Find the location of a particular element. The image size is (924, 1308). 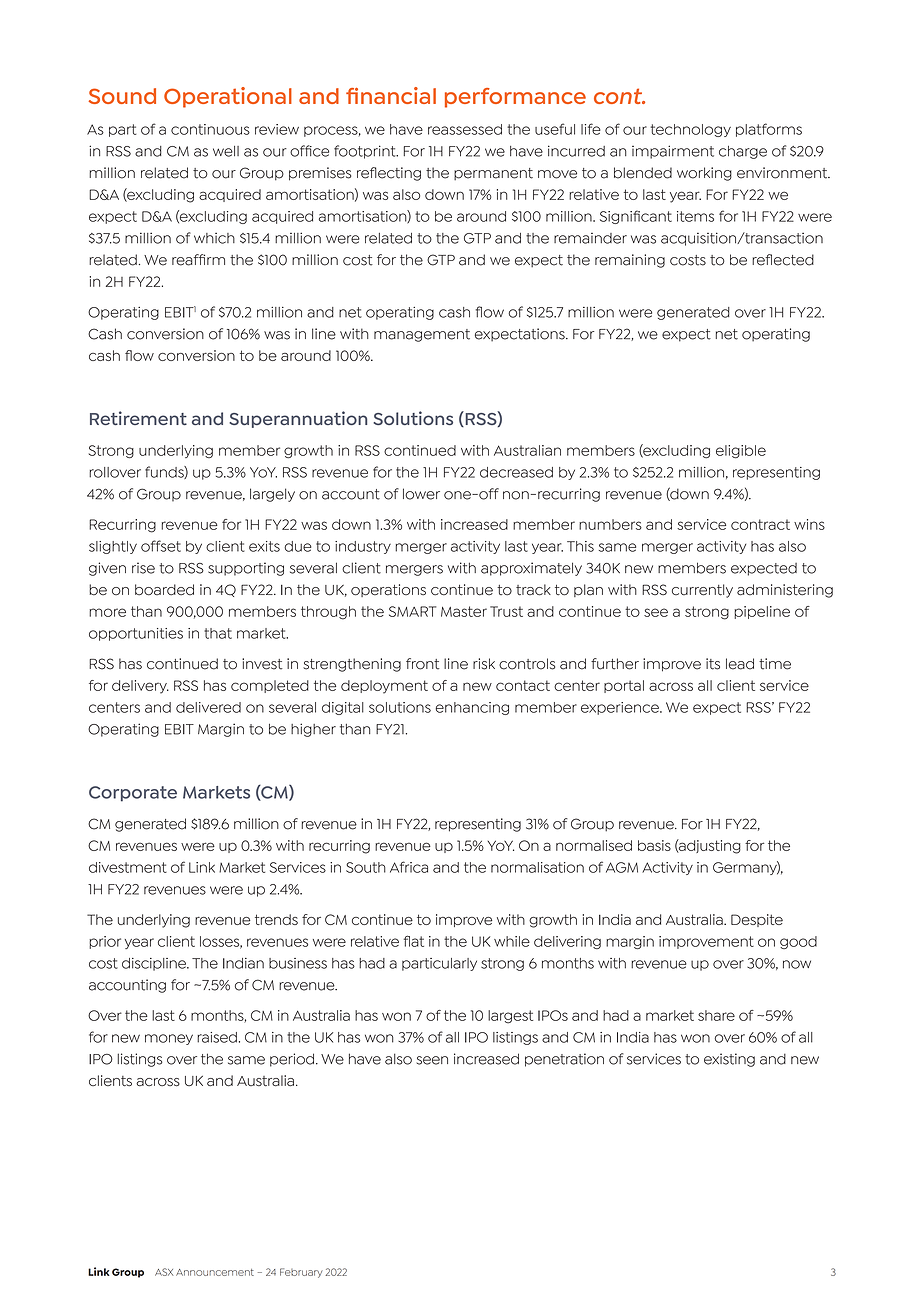

charge is located at coordinates (743, 152).
